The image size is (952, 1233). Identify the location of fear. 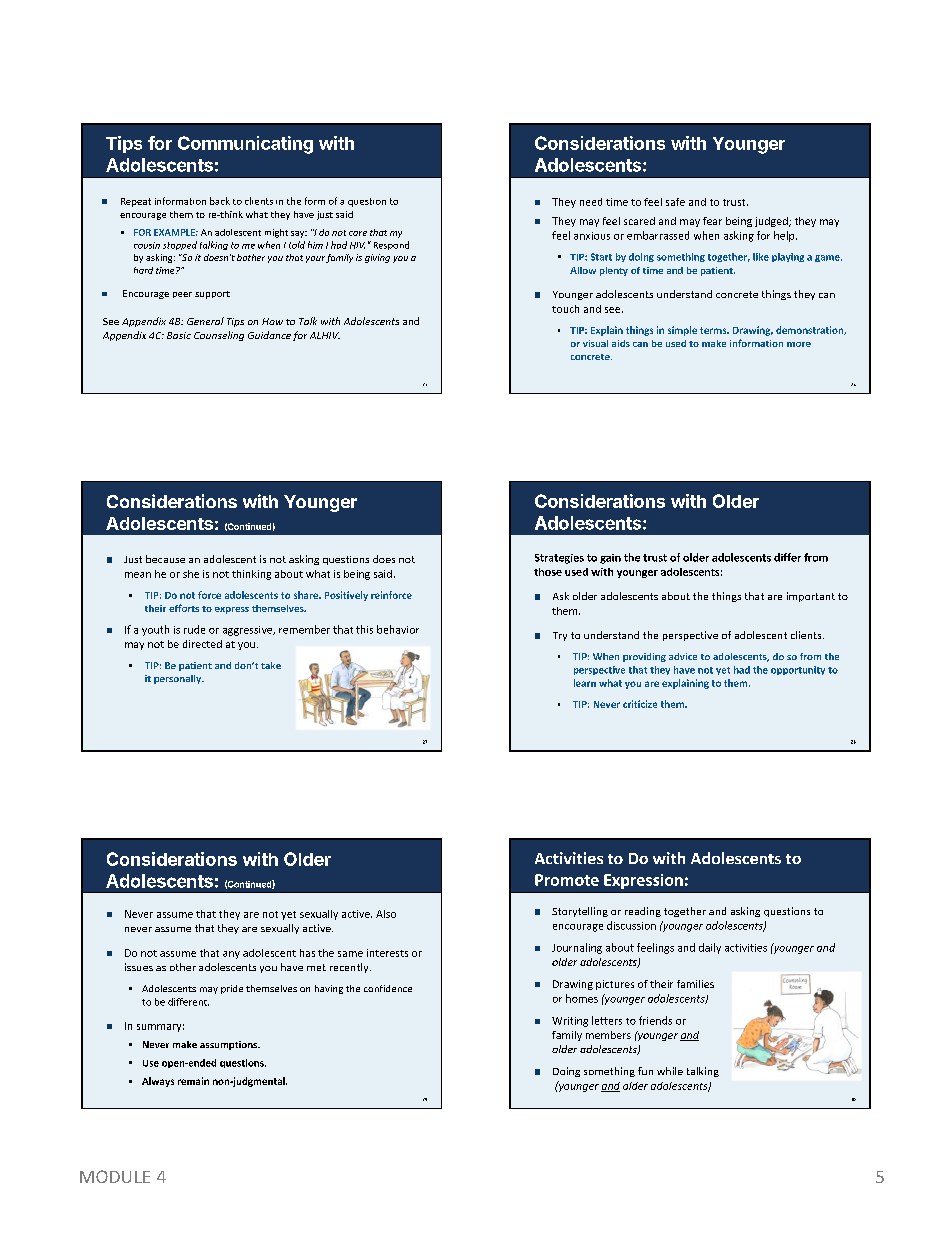
(712, 221).
